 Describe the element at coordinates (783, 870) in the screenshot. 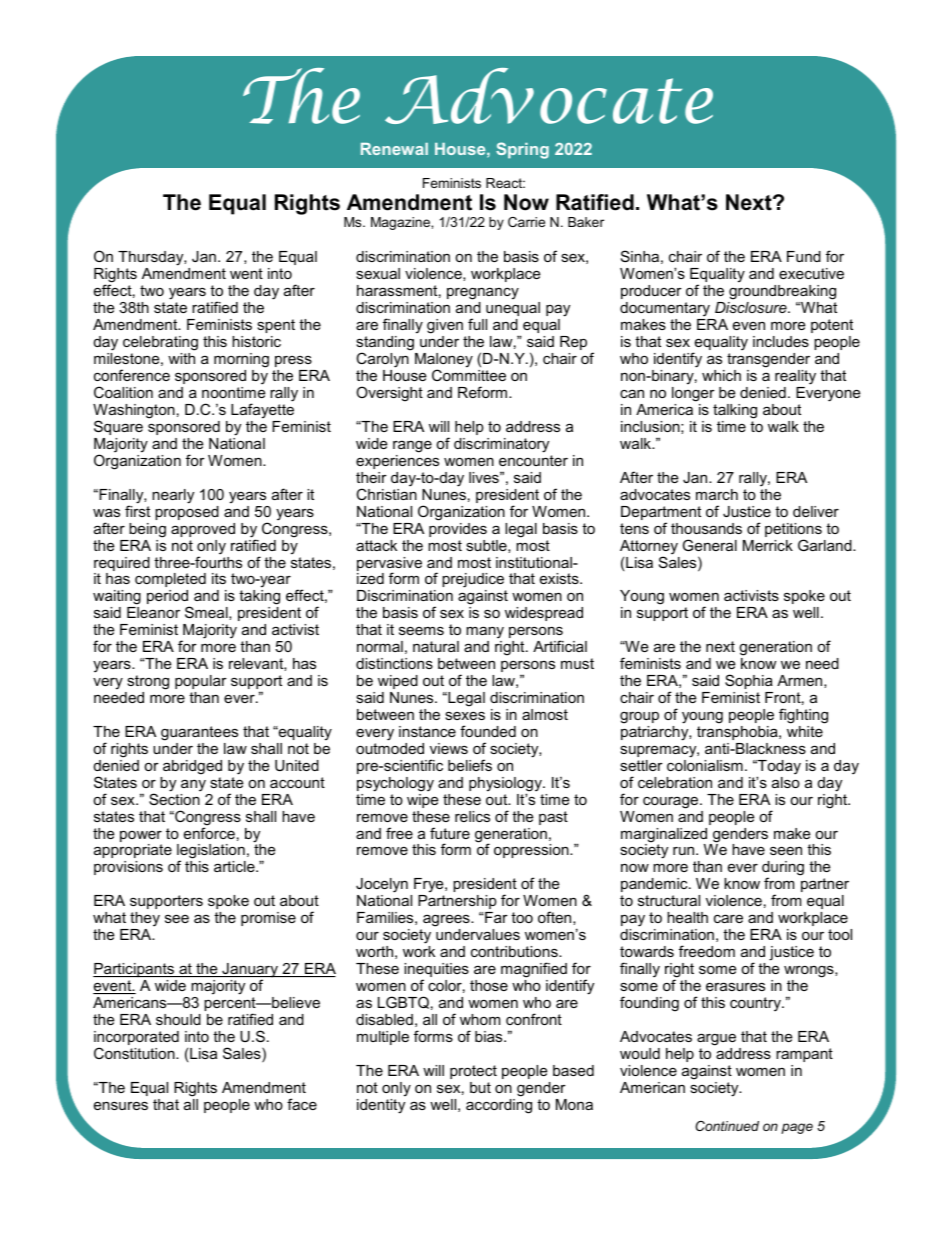

I see `during` at that location.
